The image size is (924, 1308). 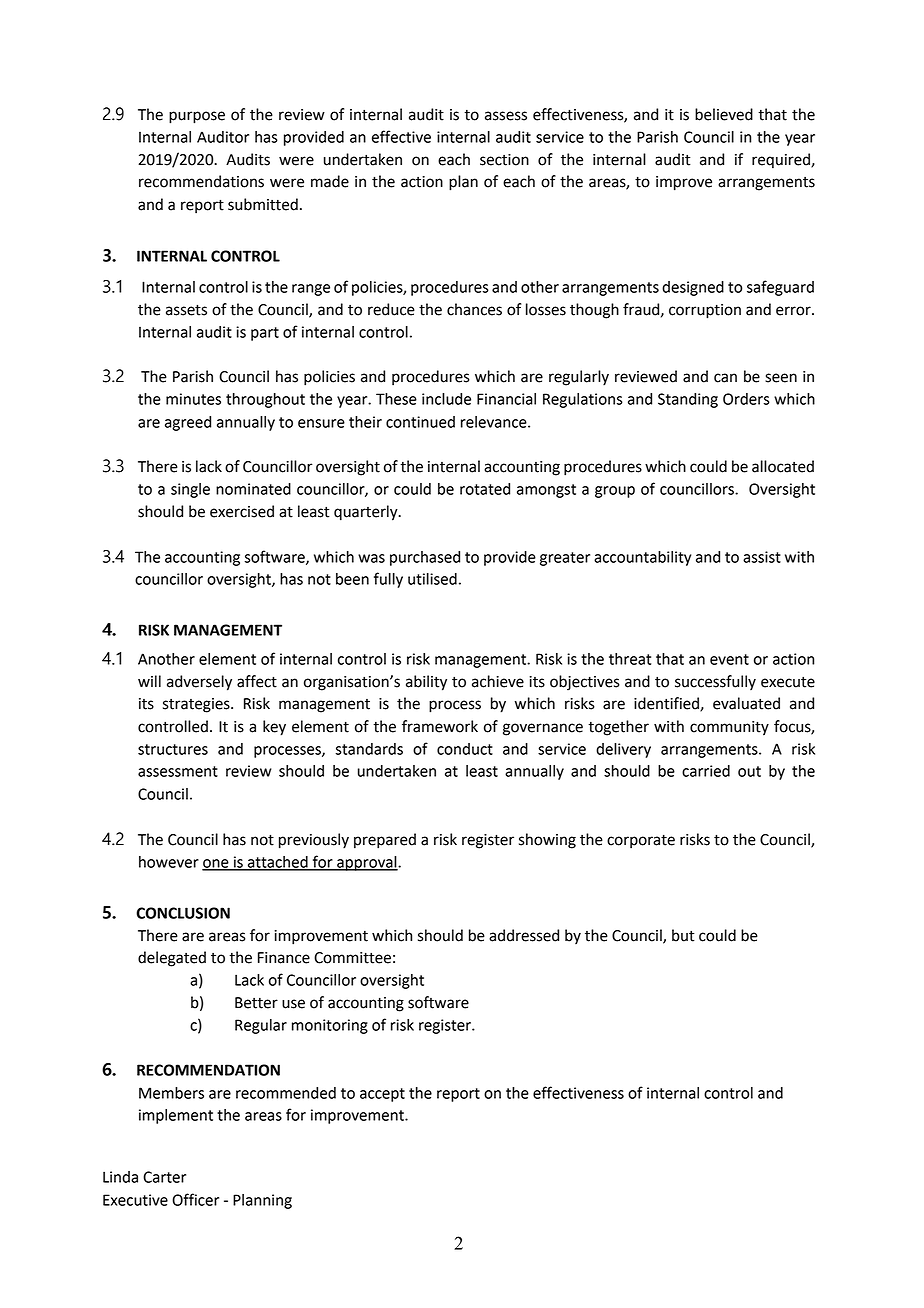 I want to click on purpose, so click(x=197, y=117).
